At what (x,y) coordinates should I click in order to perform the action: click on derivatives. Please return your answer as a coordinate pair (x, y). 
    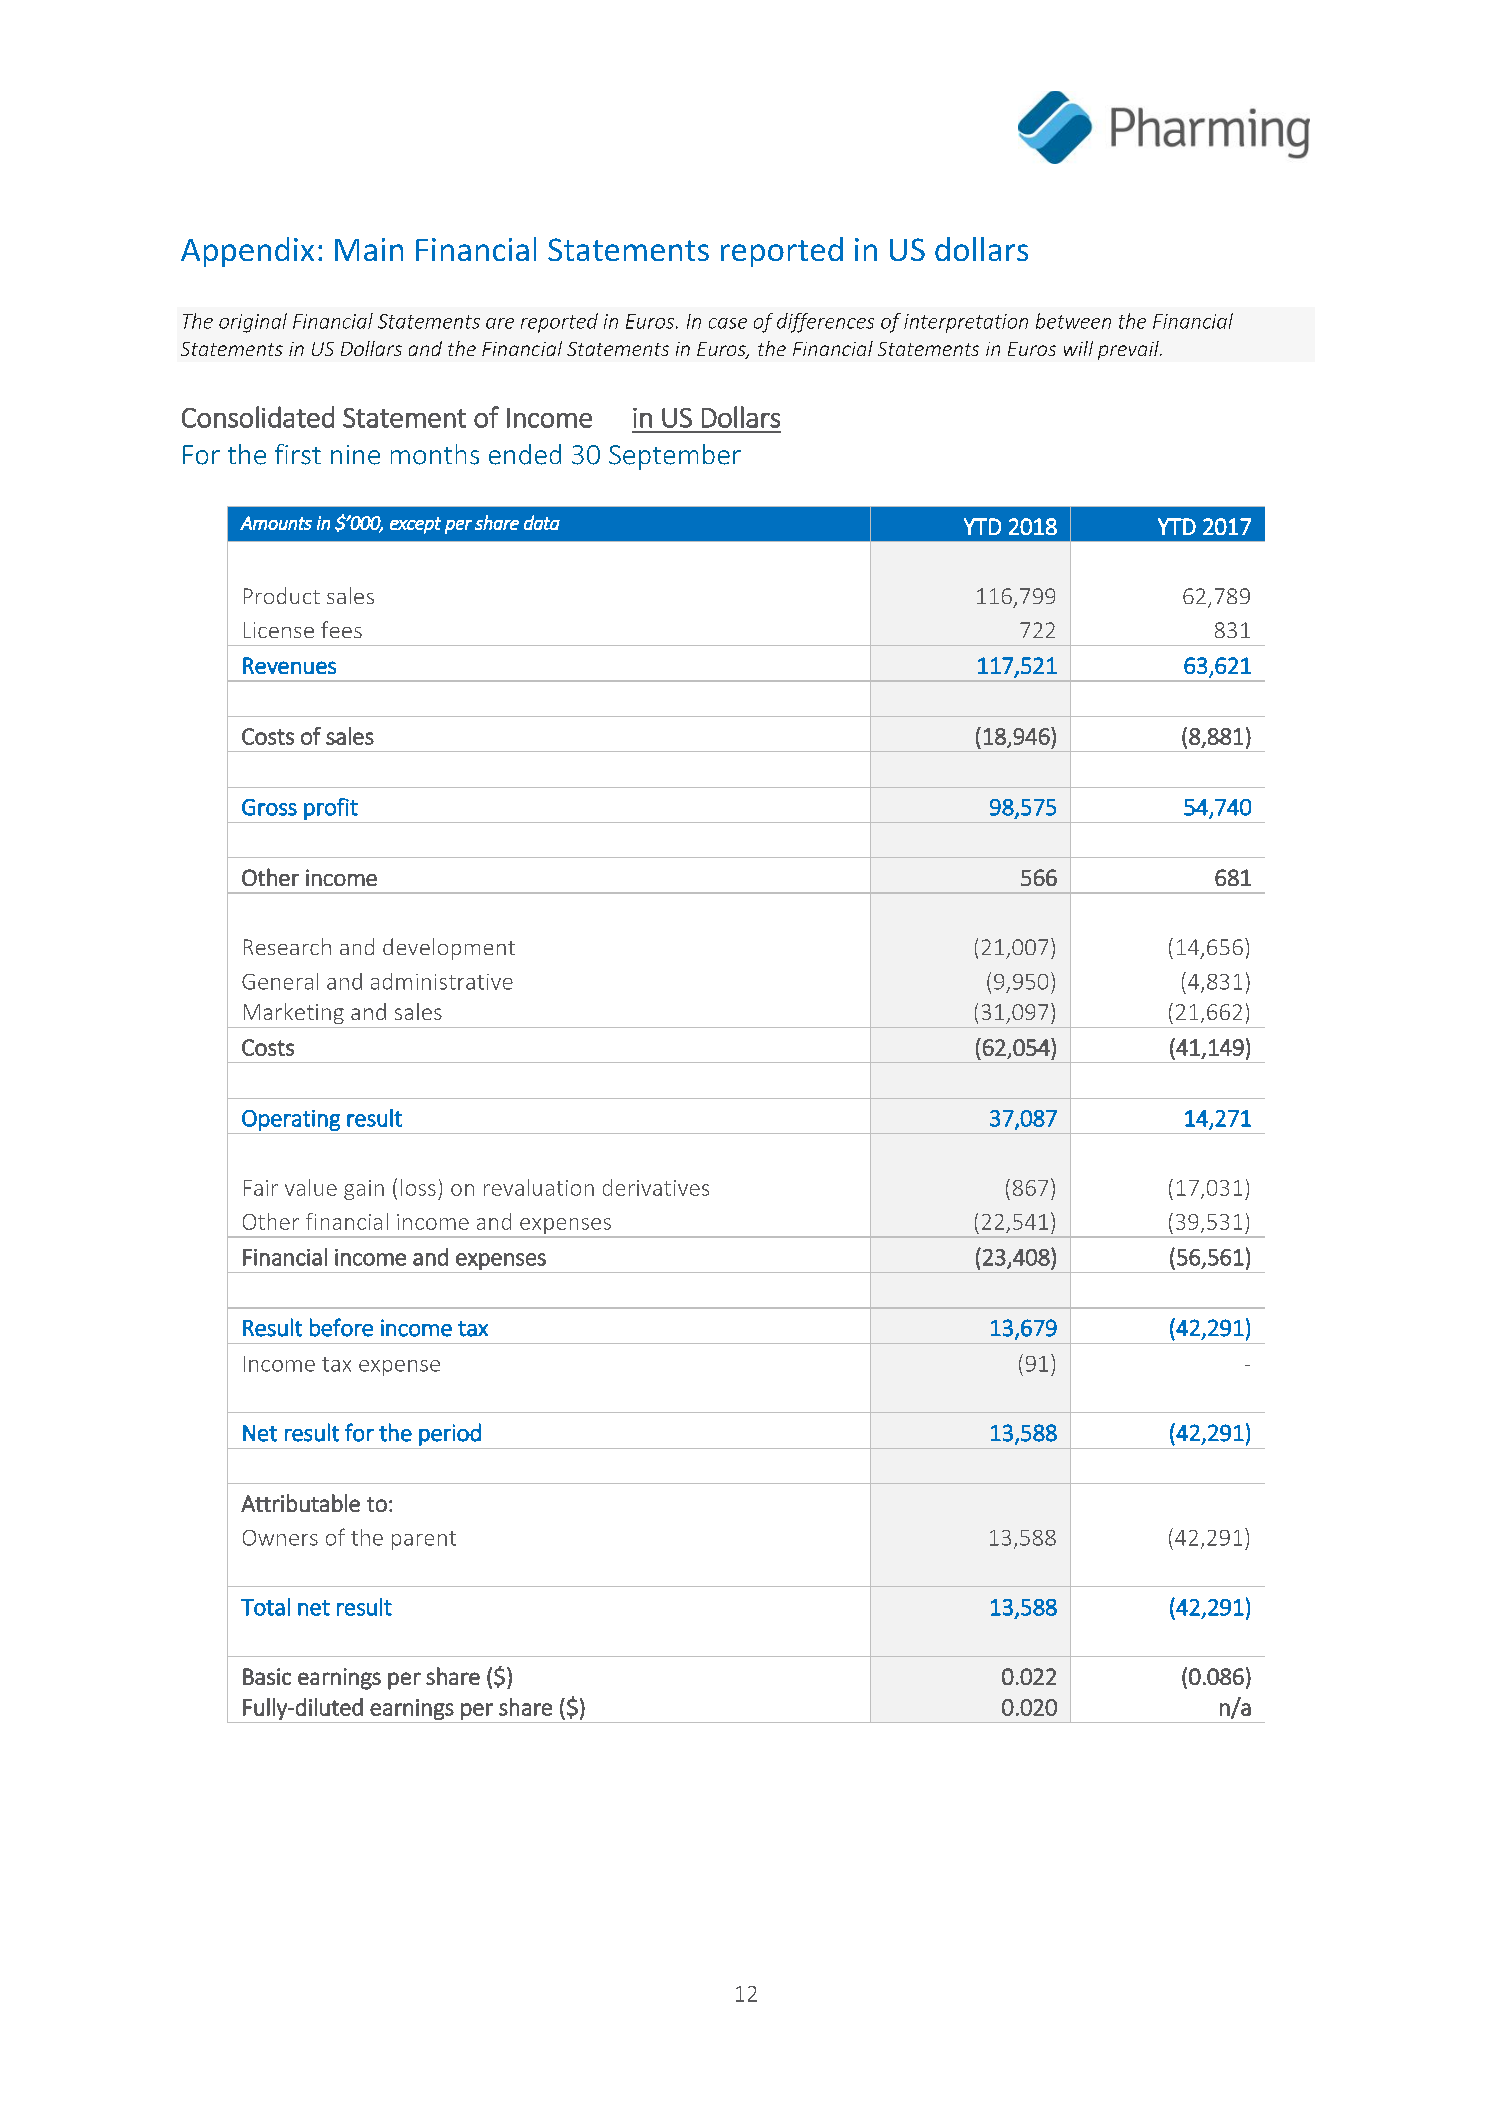
    Looking at the image, I should click on (656, 1187).
